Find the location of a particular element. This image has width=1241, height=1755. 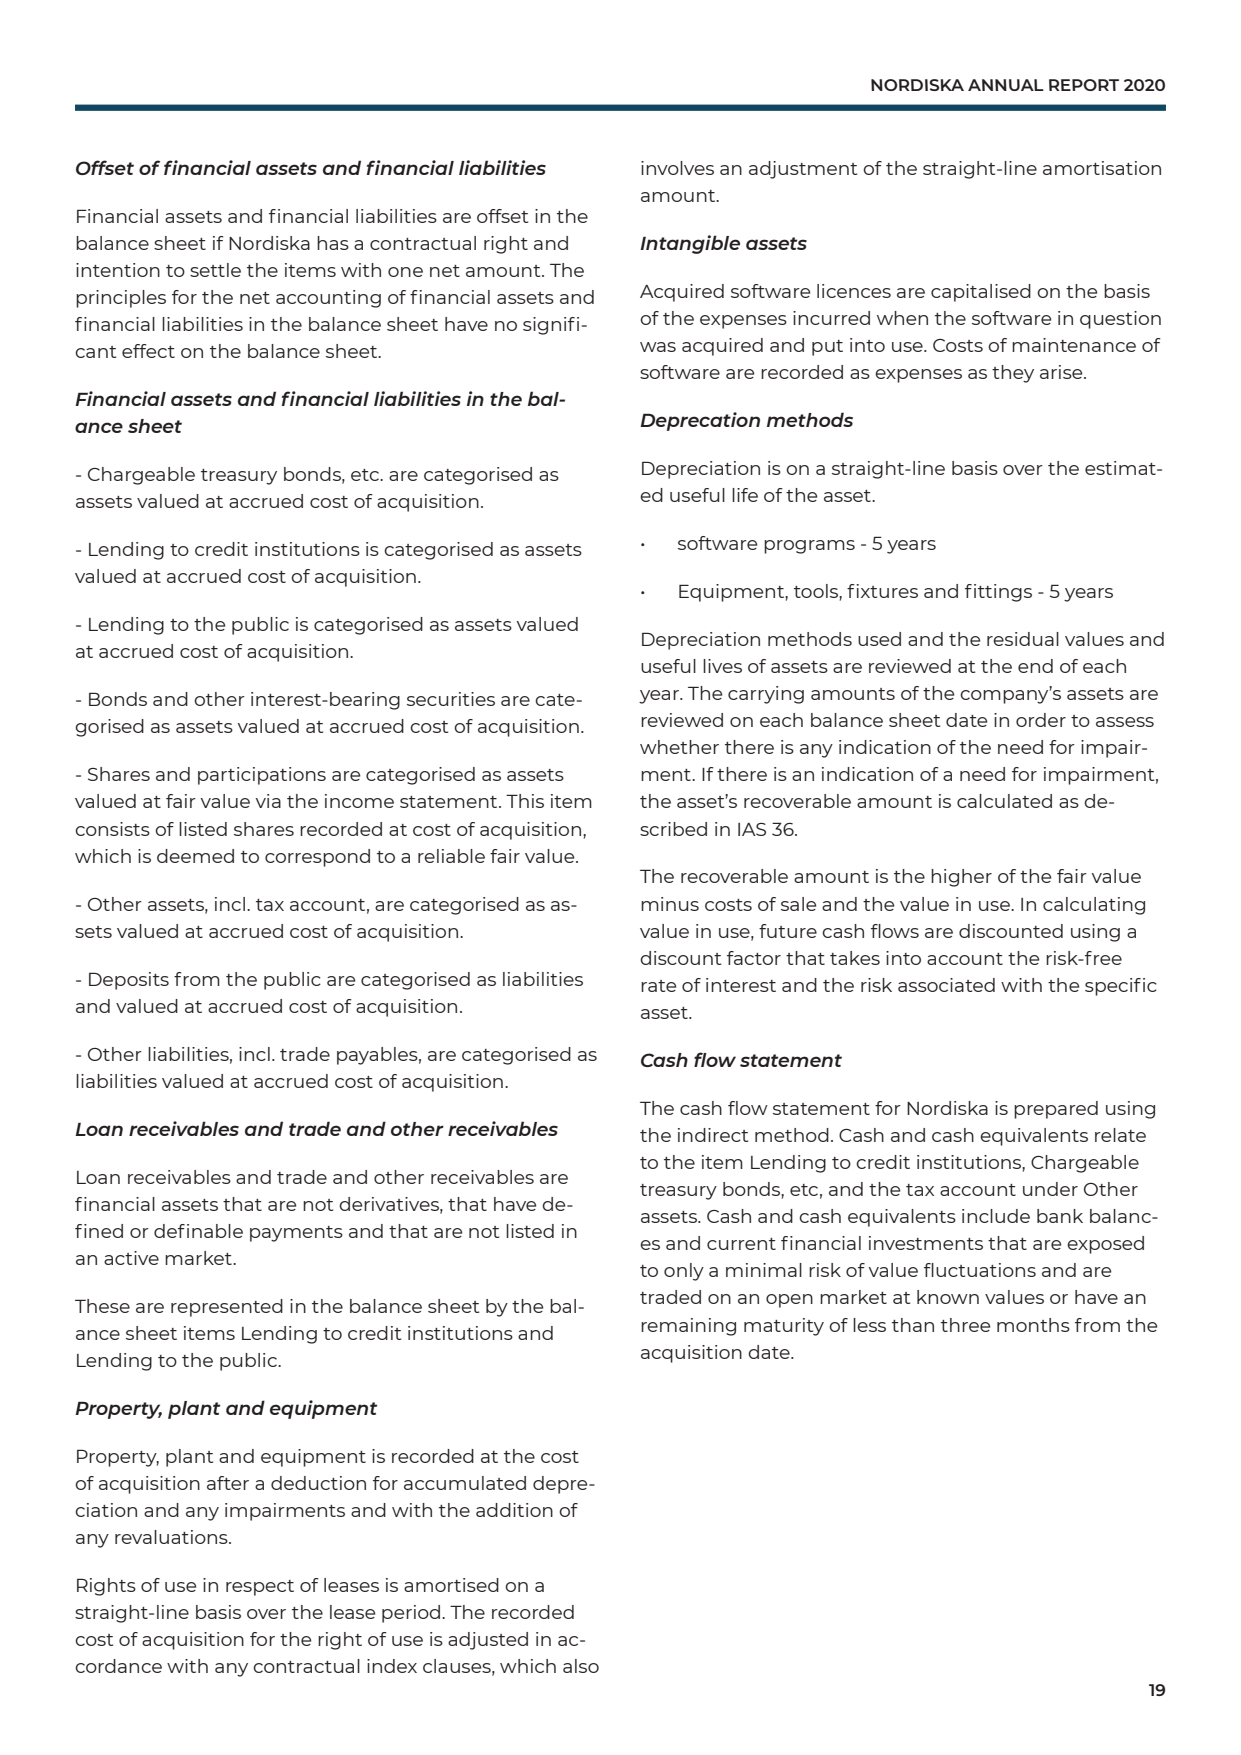

higher is located at coordinates (961, 878).
